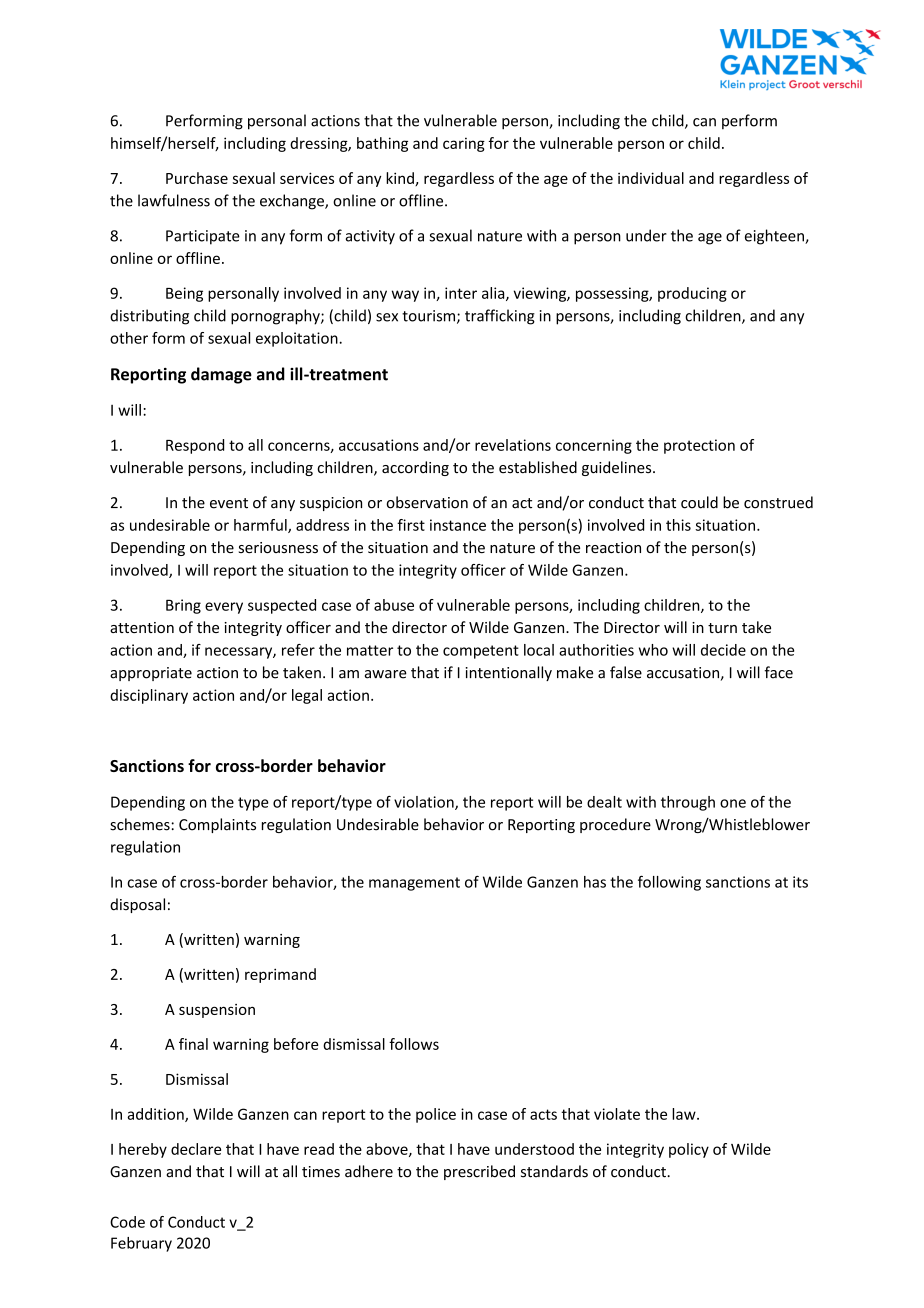 The height and width of the image is (1308, 924). Describe the element at coordinates (414, 884) in the image. I see `management` at that location.
